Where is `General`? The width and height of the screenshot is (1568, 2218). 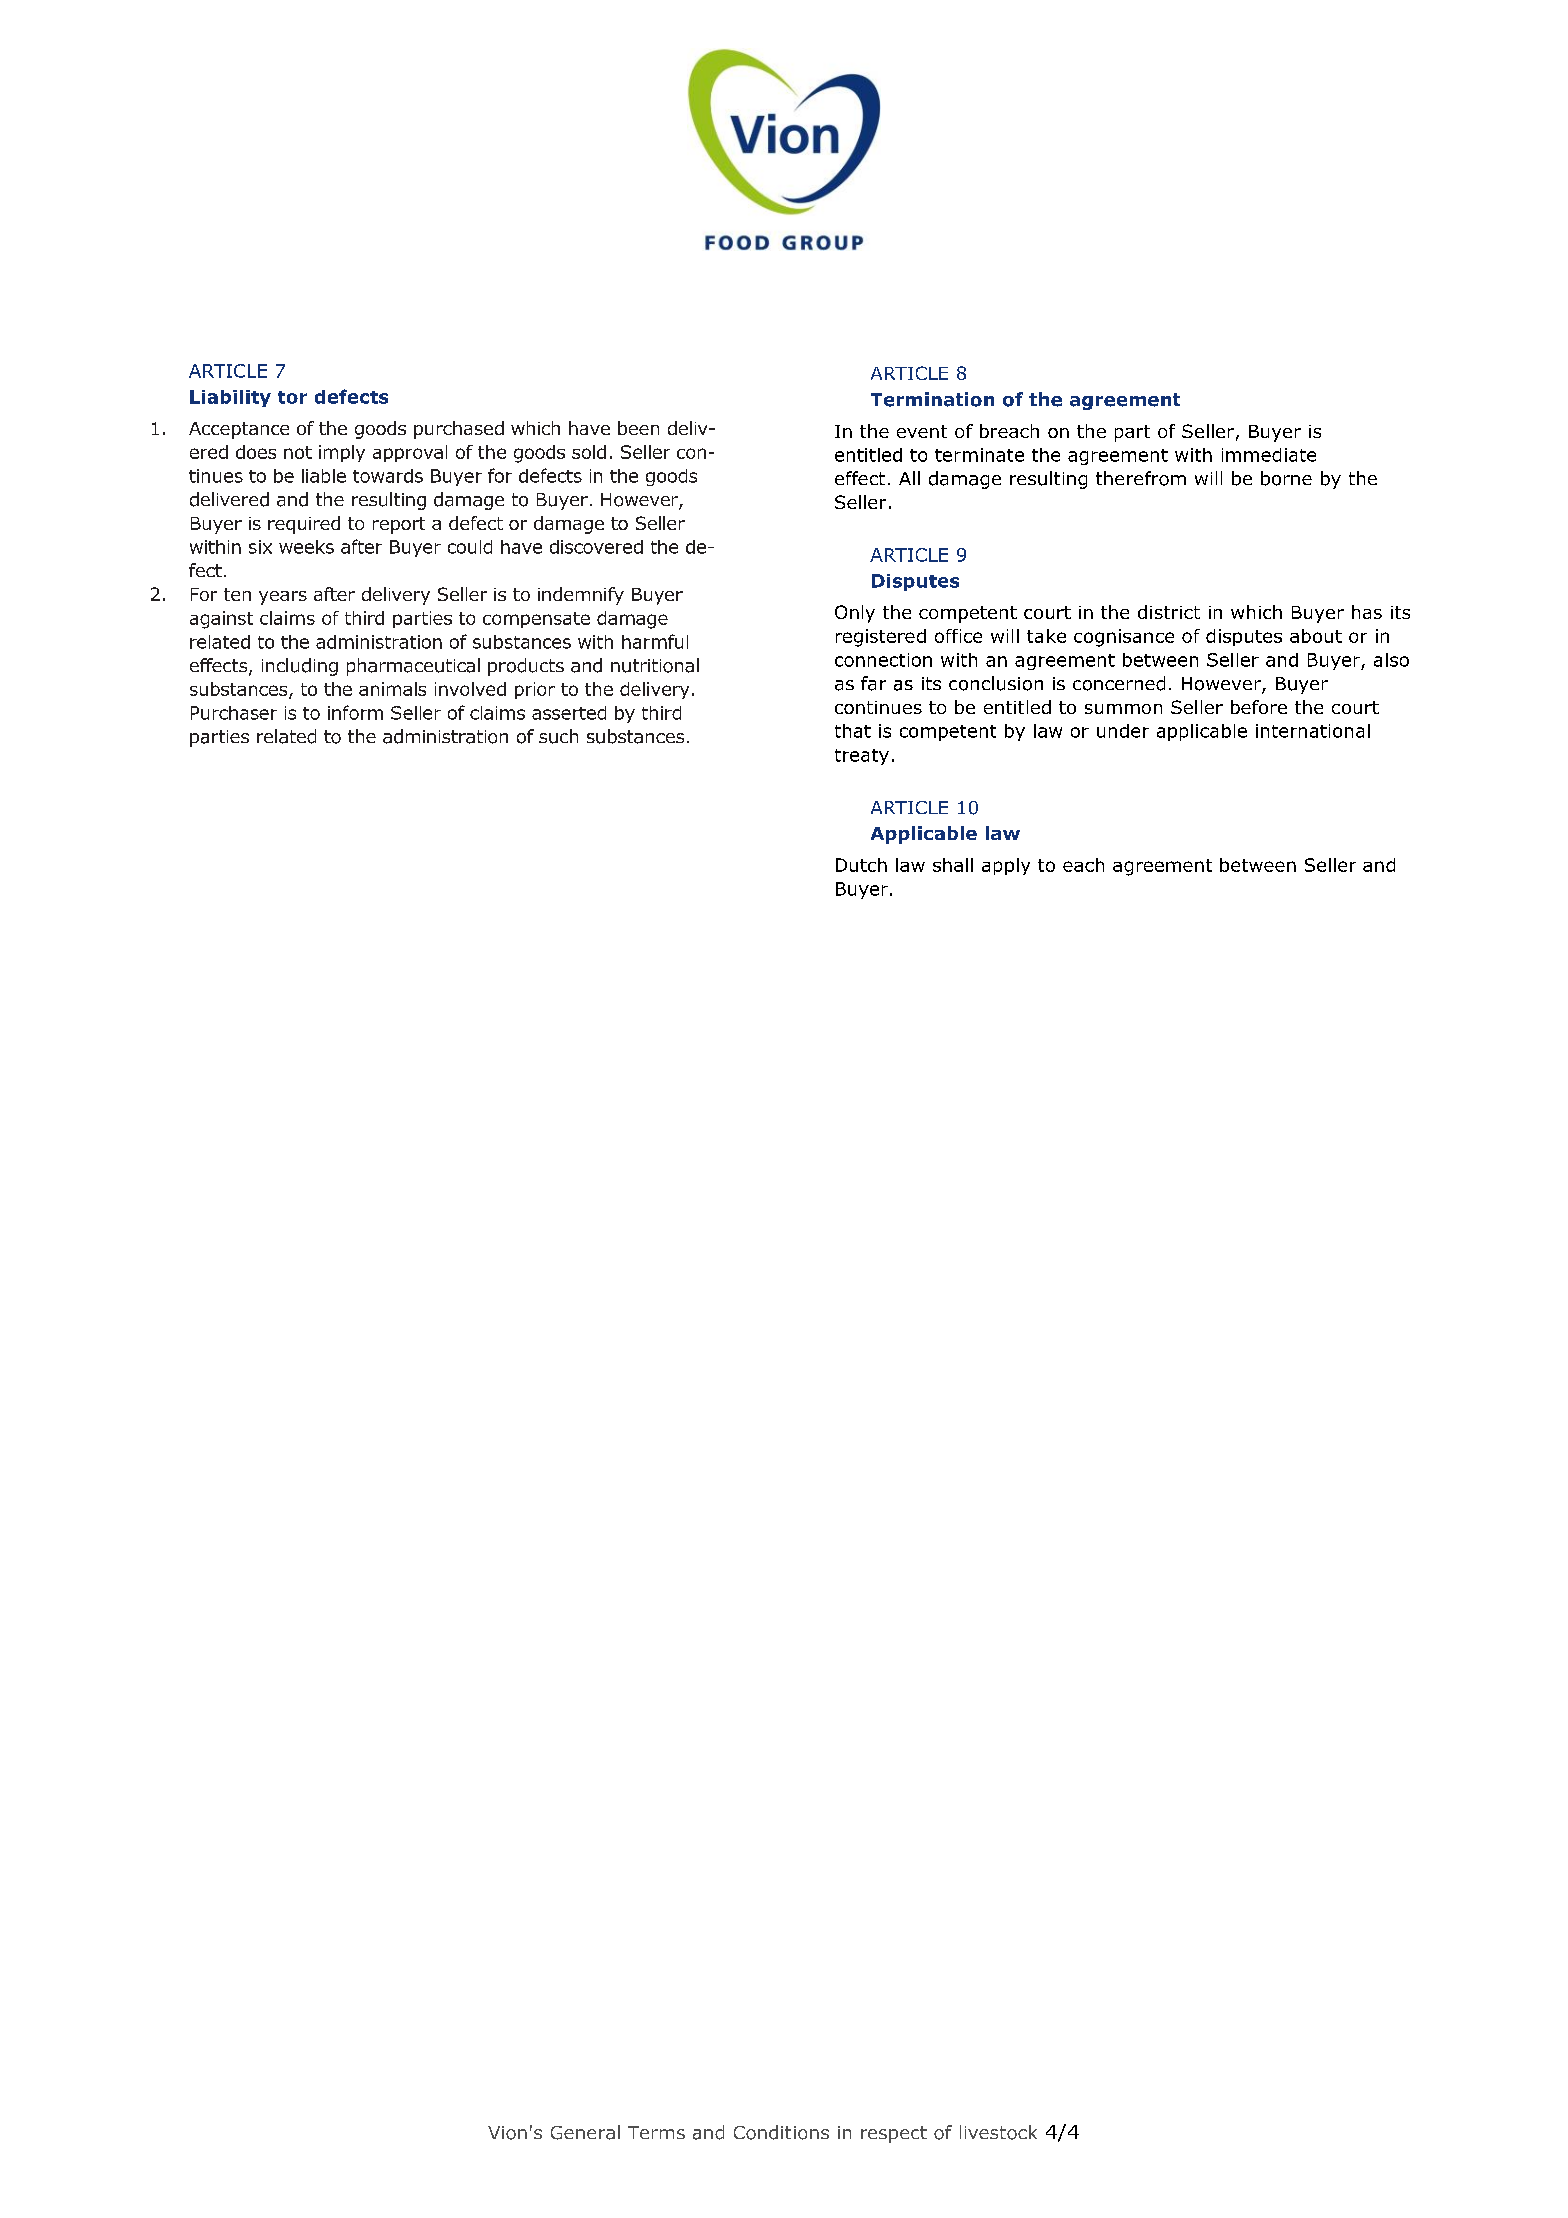
General is located at coordinates (585, 2132).
